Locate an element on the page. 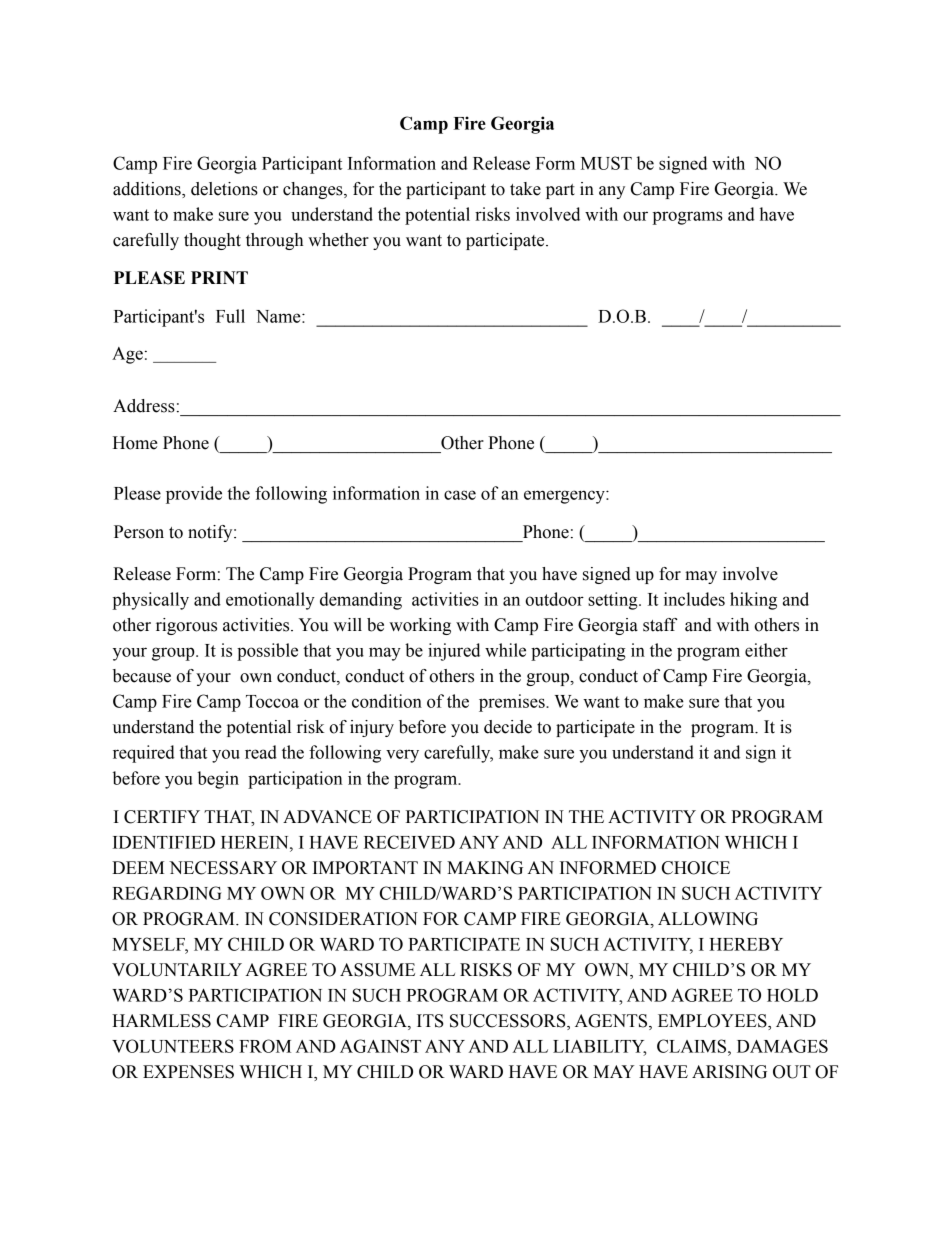 The width and height of the document is (952, 1233). deletions is located at coordinates (224, 189).
